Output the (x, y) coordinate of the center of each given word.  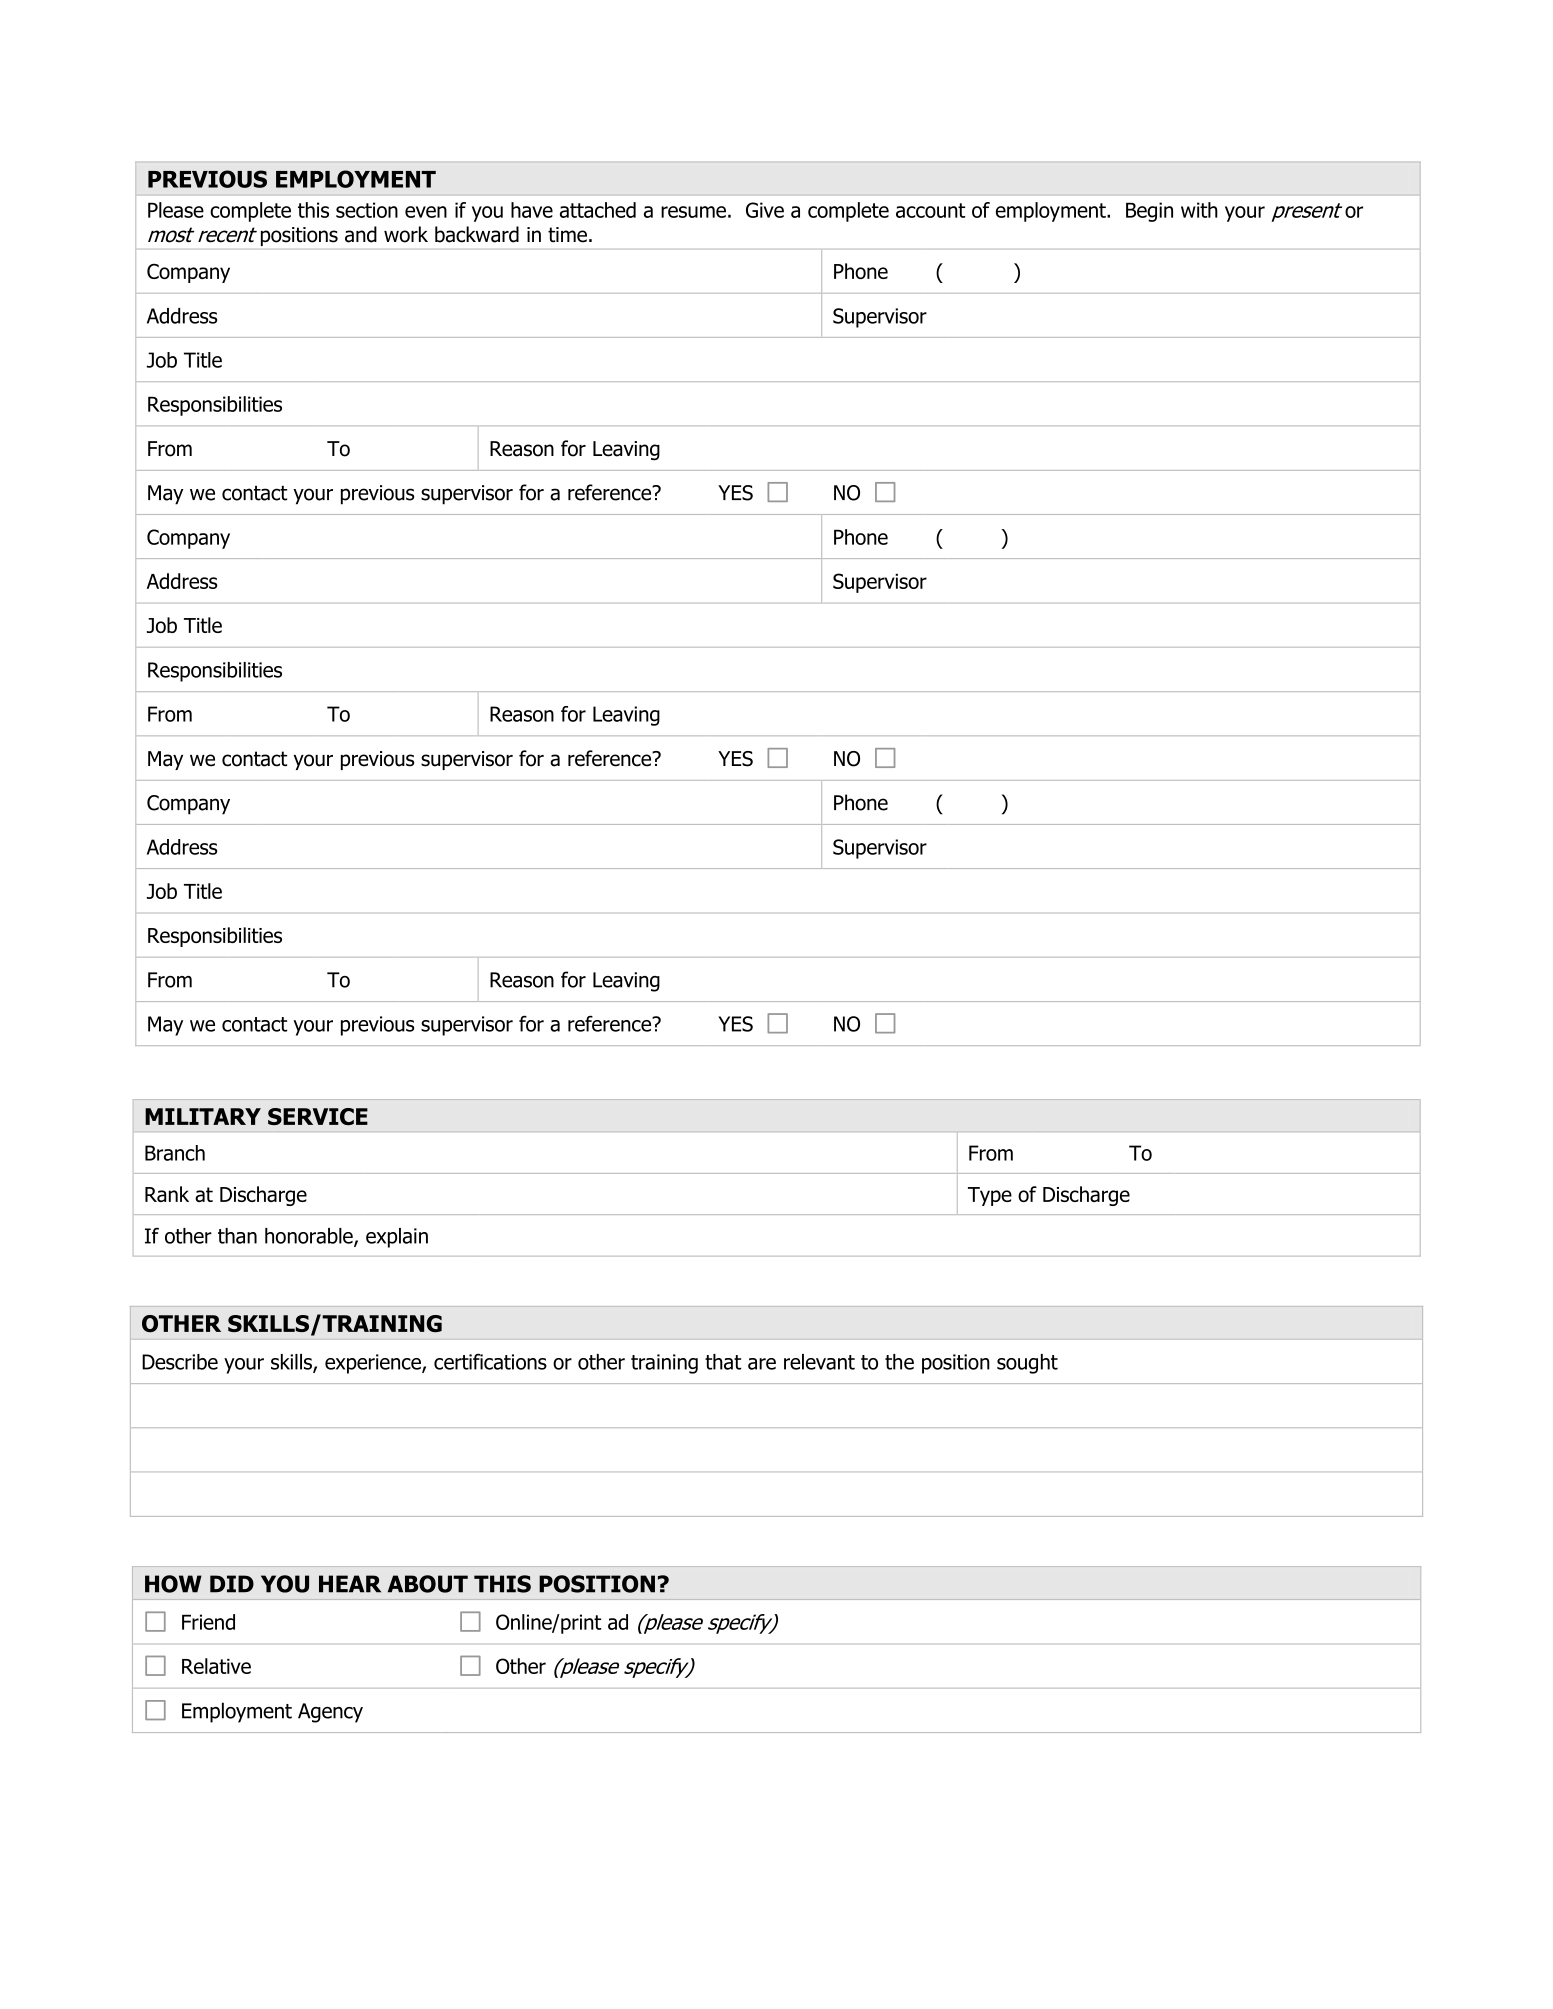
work (406, 234)
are (762, 1364)
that (723, 1362)
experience (374, 1364)
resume (693, 212)
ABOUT (428, 1584)
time (567, 235)
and (361, 234)
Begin (1149, 212)
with (1199, 210)
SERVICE (318, 1116)
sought (1027, 1364)
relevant (819, 1362)
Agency (330, 1713)
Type (990, 1196)
